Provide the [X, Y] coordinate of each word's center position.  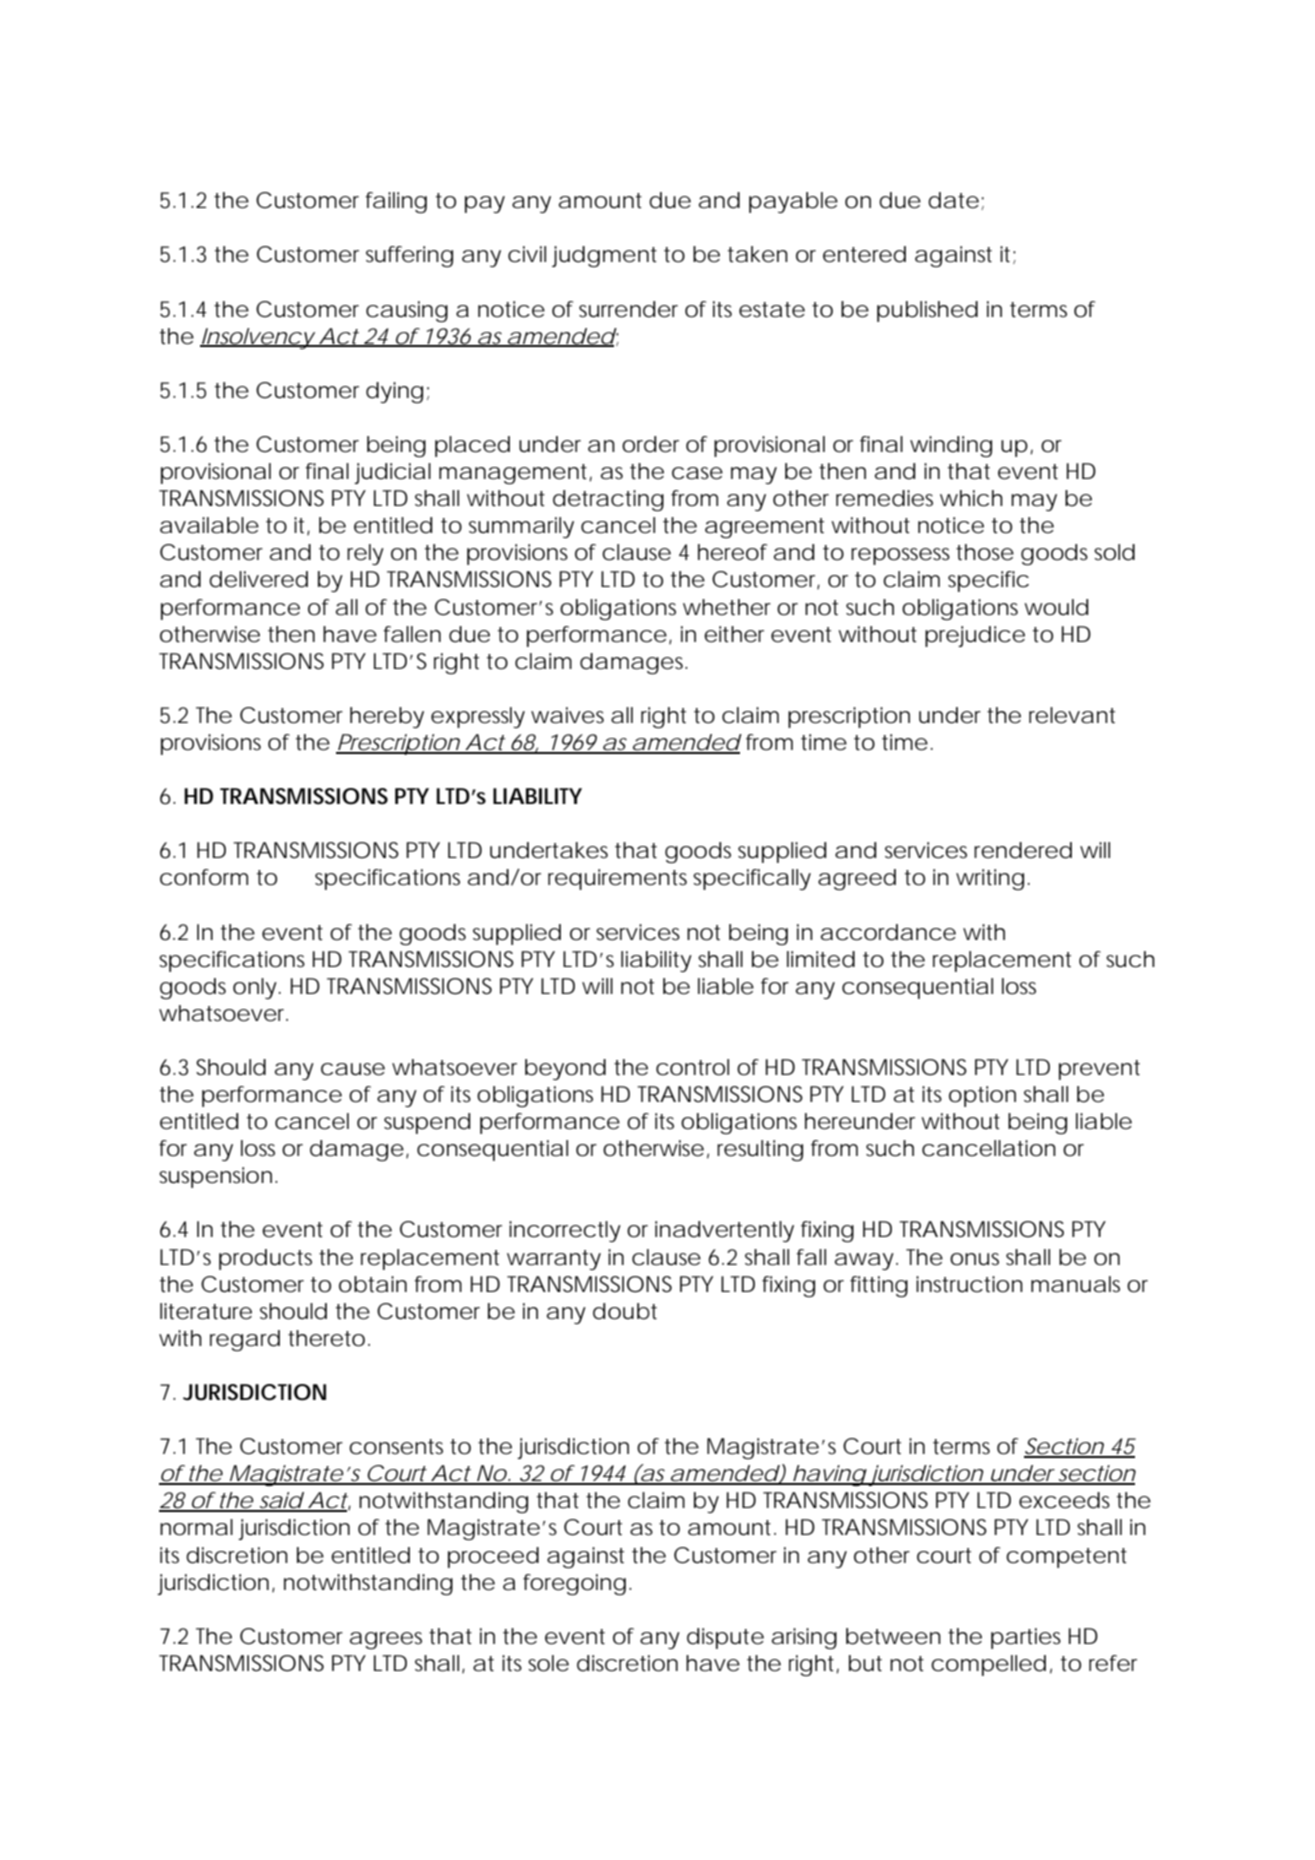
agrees [386, 1640]
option [982, 1096]
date [955, 201]
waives [567, 715]
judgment [604, 256]
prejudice [975, 636]
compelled [988, 1665]
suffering [409, 256]
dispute [725, 1638]
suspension [217, 1177]
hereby [387, 717]
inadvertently [724, 1231]
